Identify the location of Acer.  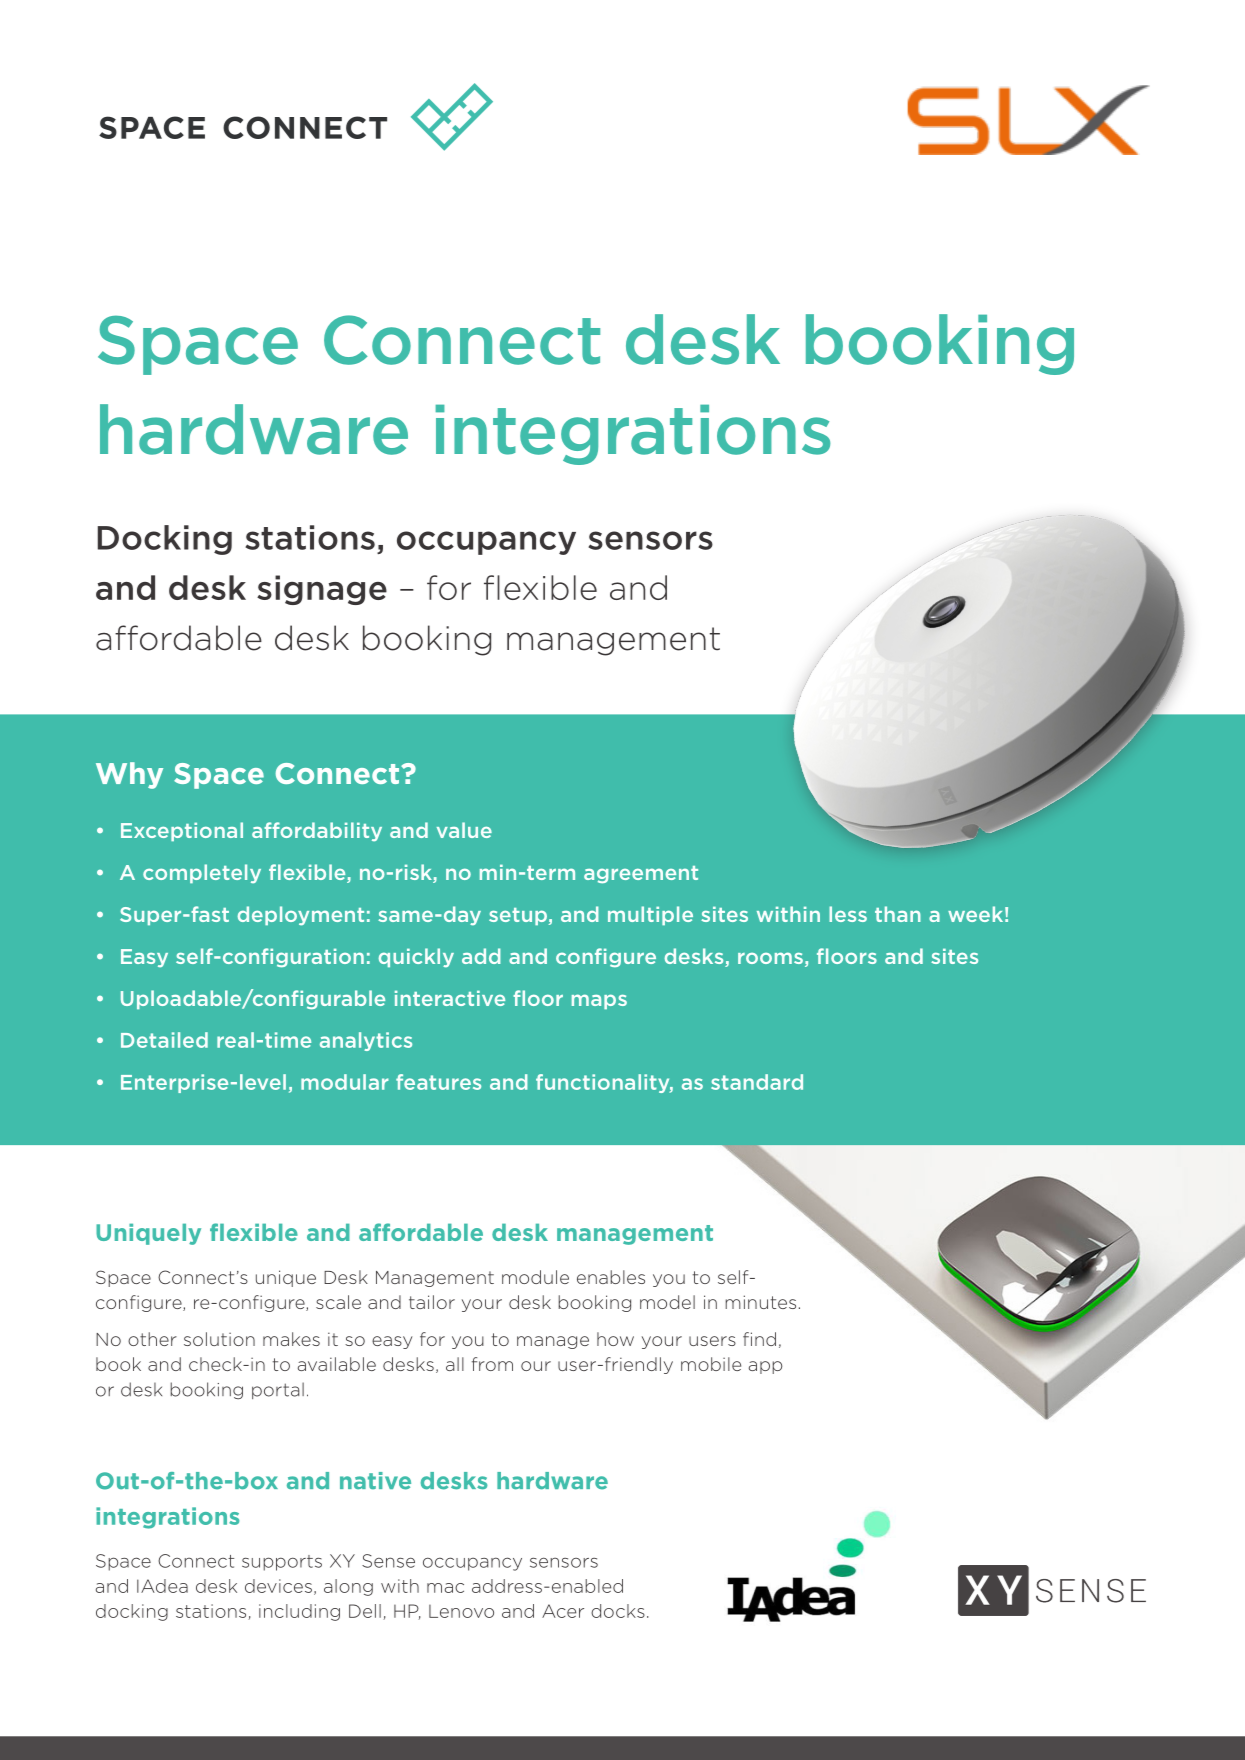
(563, 1611).
